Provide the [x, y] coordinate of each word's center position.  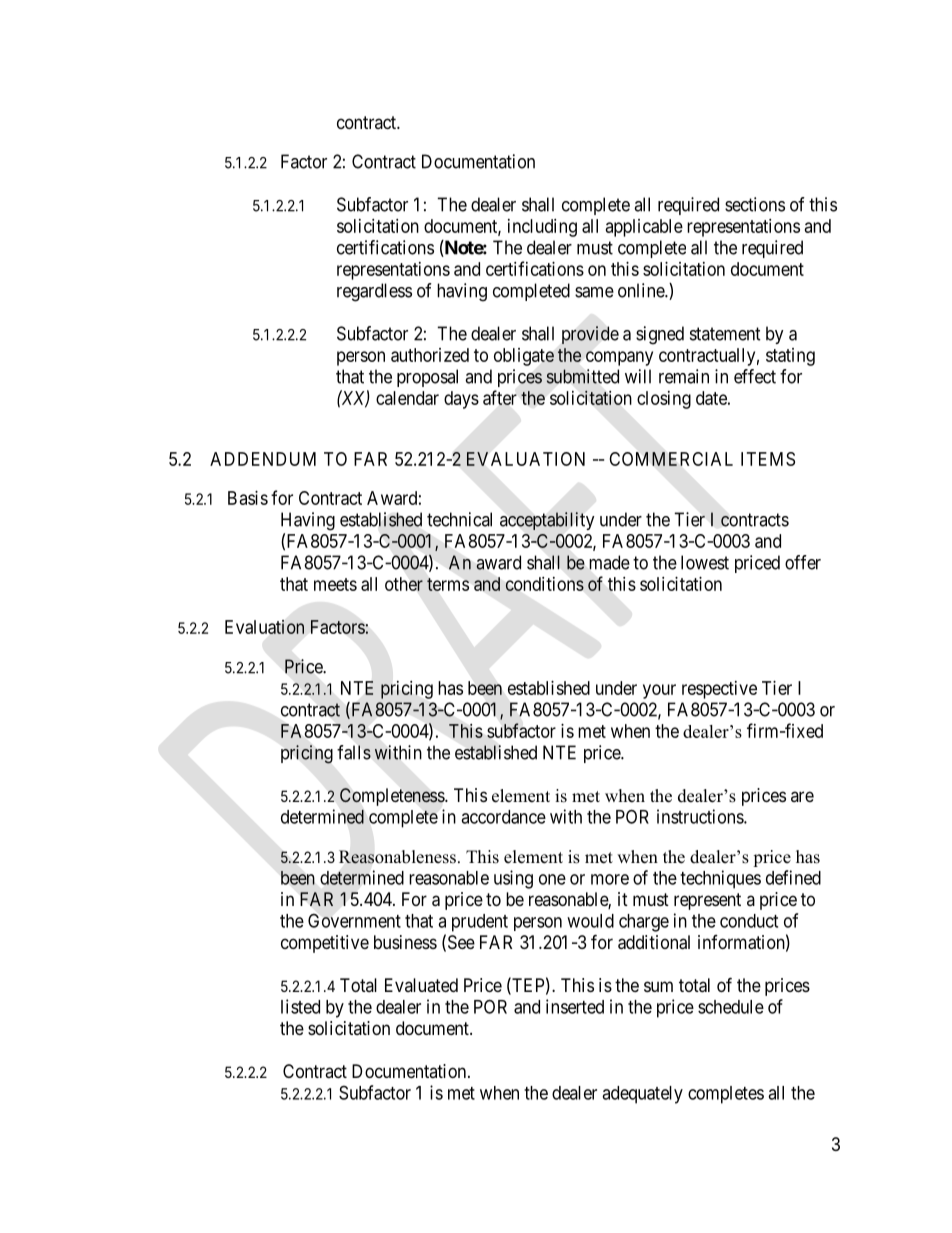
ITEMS [768, 459]
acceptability [547, 521]
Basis [248, 498]
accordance [503, 817]
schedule [731, 1007]
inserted [575, 1006]
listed [300, 1006]
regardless [374, 292]
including [542, 228]
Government [354, 920]
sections [755, 204]
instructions [701, 816]
